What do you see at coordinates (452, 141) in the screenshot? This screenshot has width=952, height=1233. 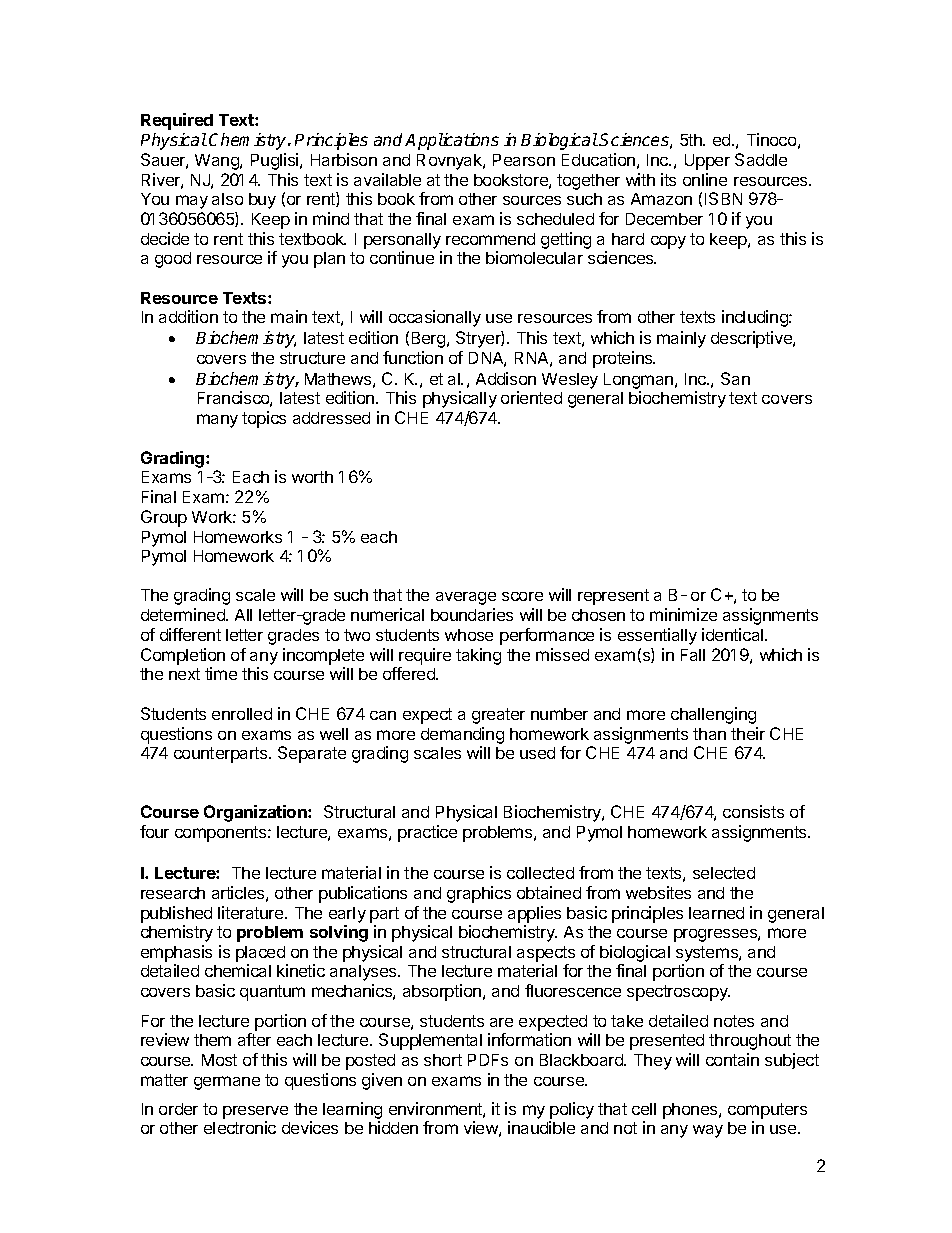 I see `Applications` at bounding box center [452, 141].
